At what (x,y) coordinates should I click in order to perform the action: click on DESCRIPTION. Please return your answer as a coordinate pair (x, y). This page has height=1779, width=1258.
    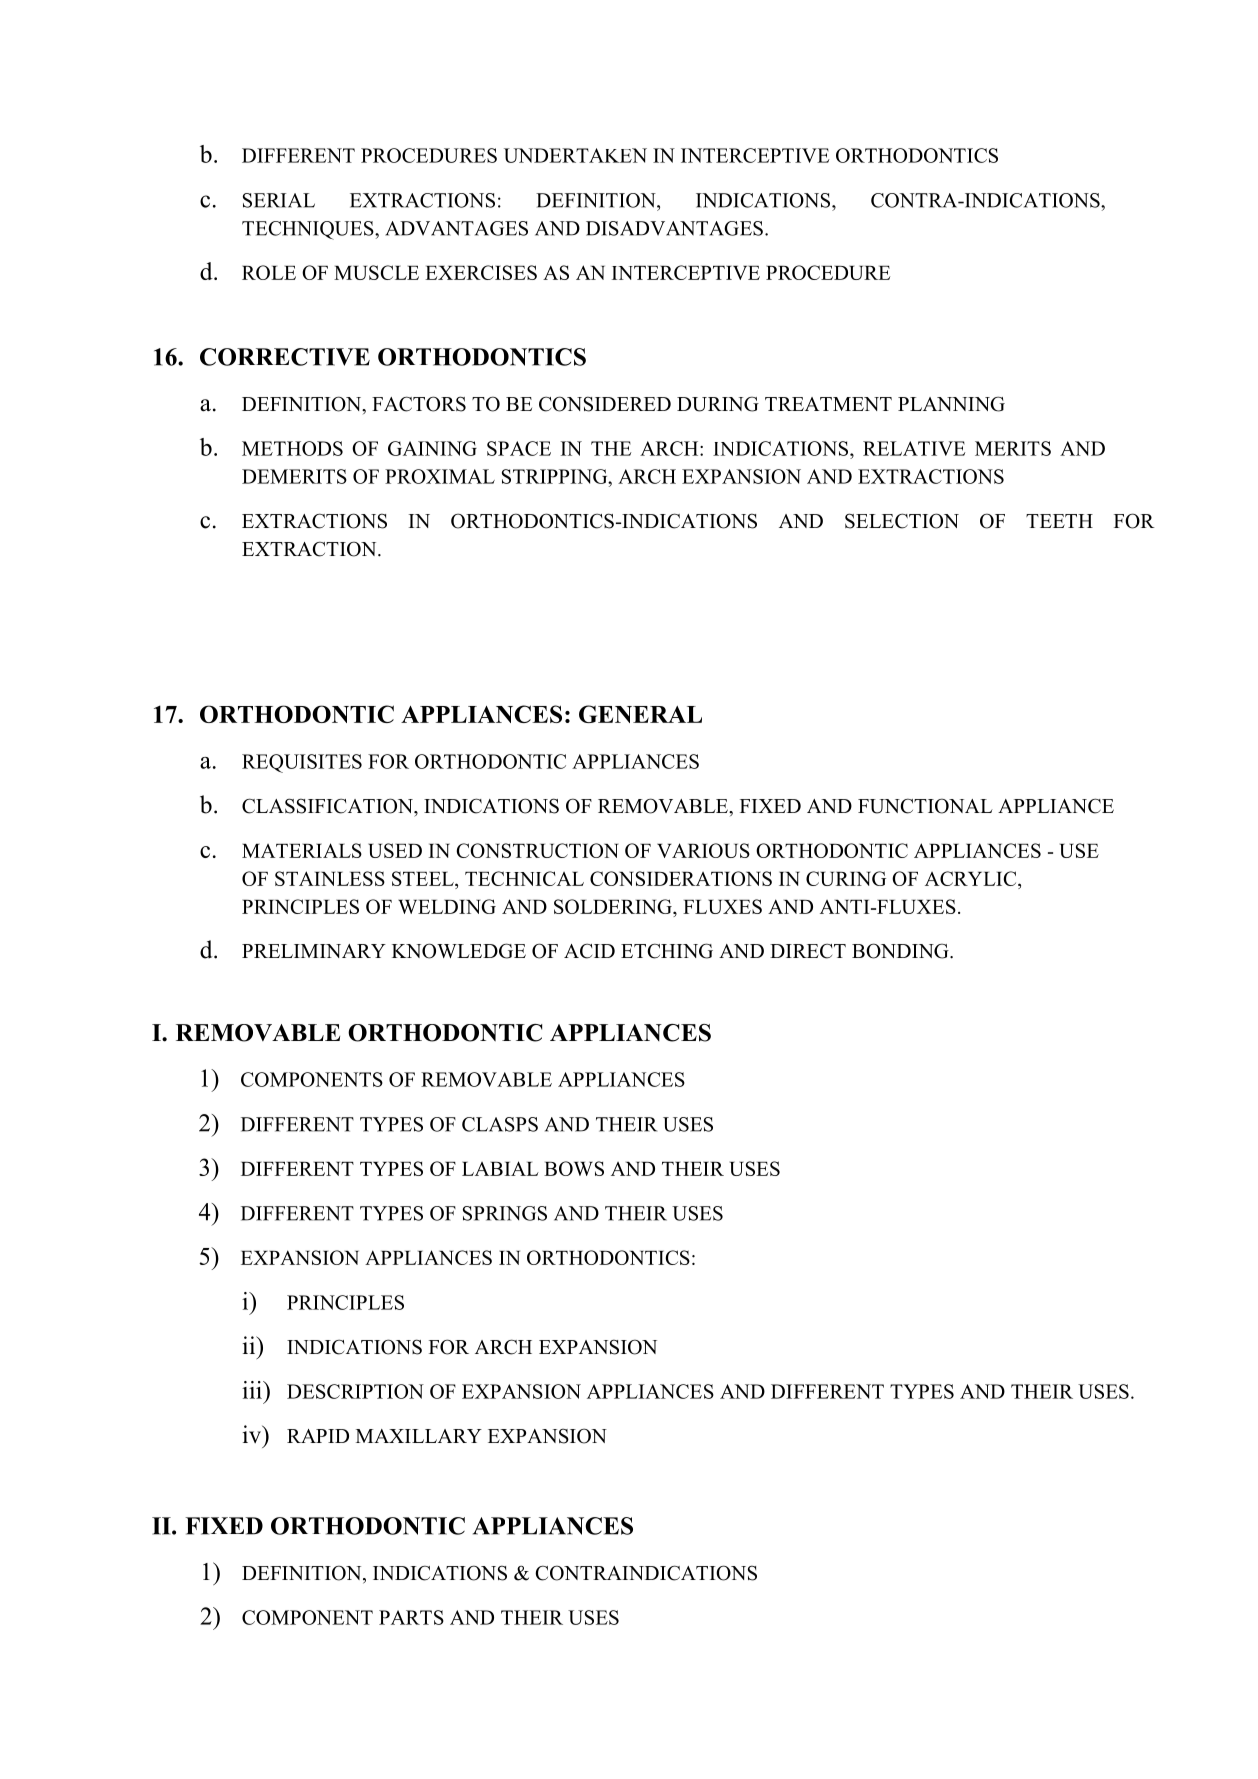
    Looking at the image, I should click on (355, 1391).
